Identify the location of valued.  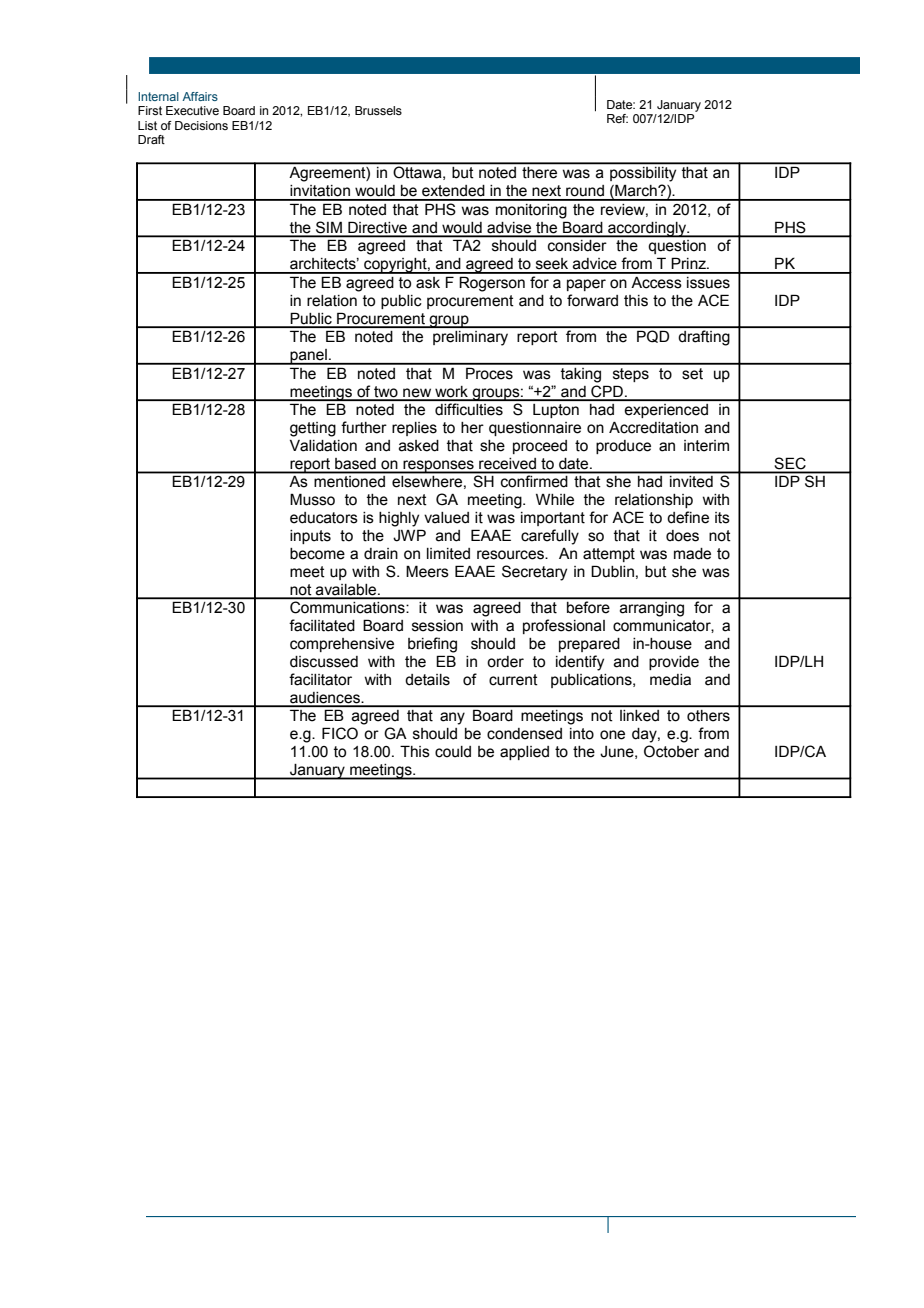
(446, 518).
